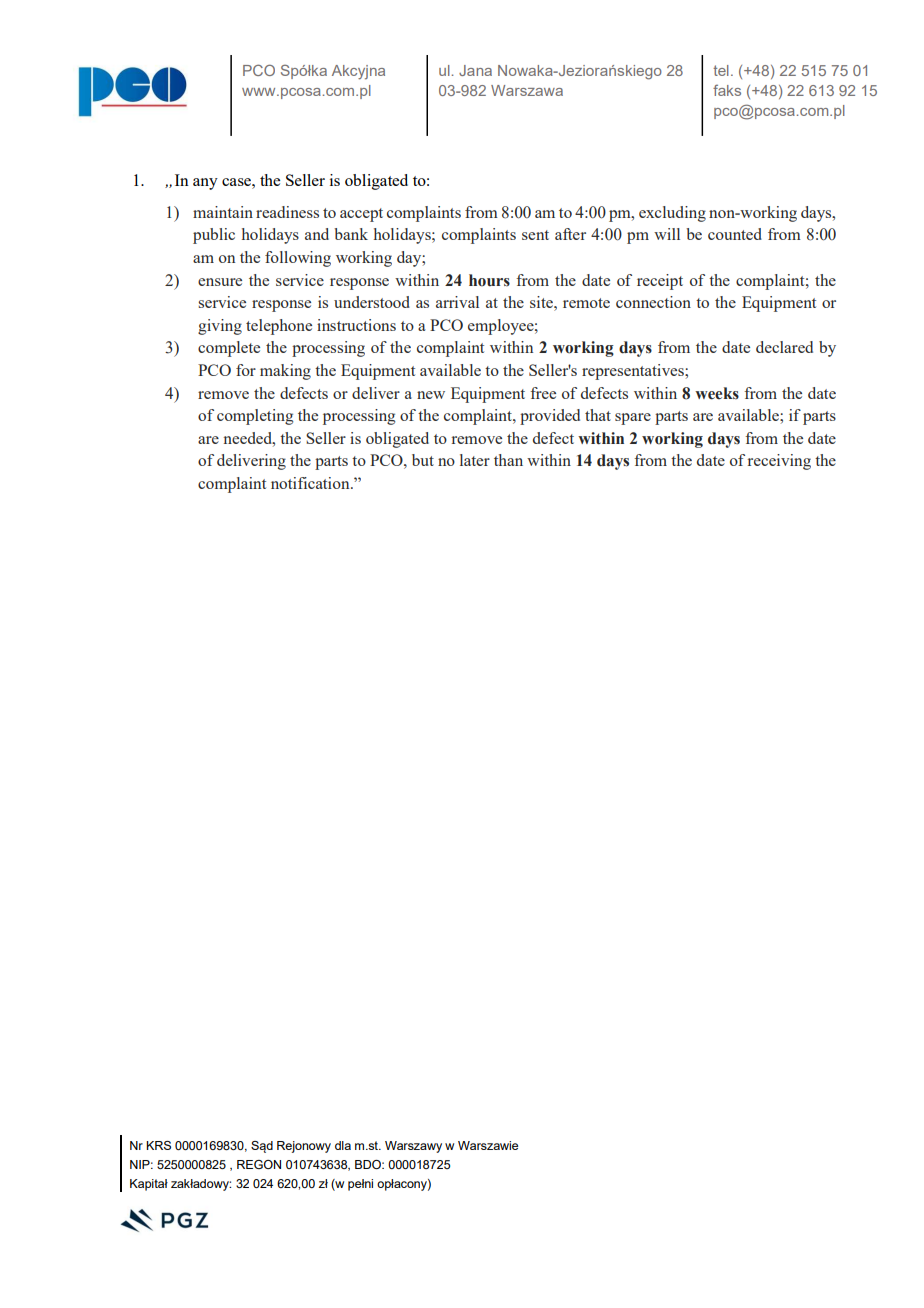 Image resolution: width=924 pixels, height=1308 pixels. Describe the element at coordinates (672, 214) in the screenshot. I see `excluding` at that location.
